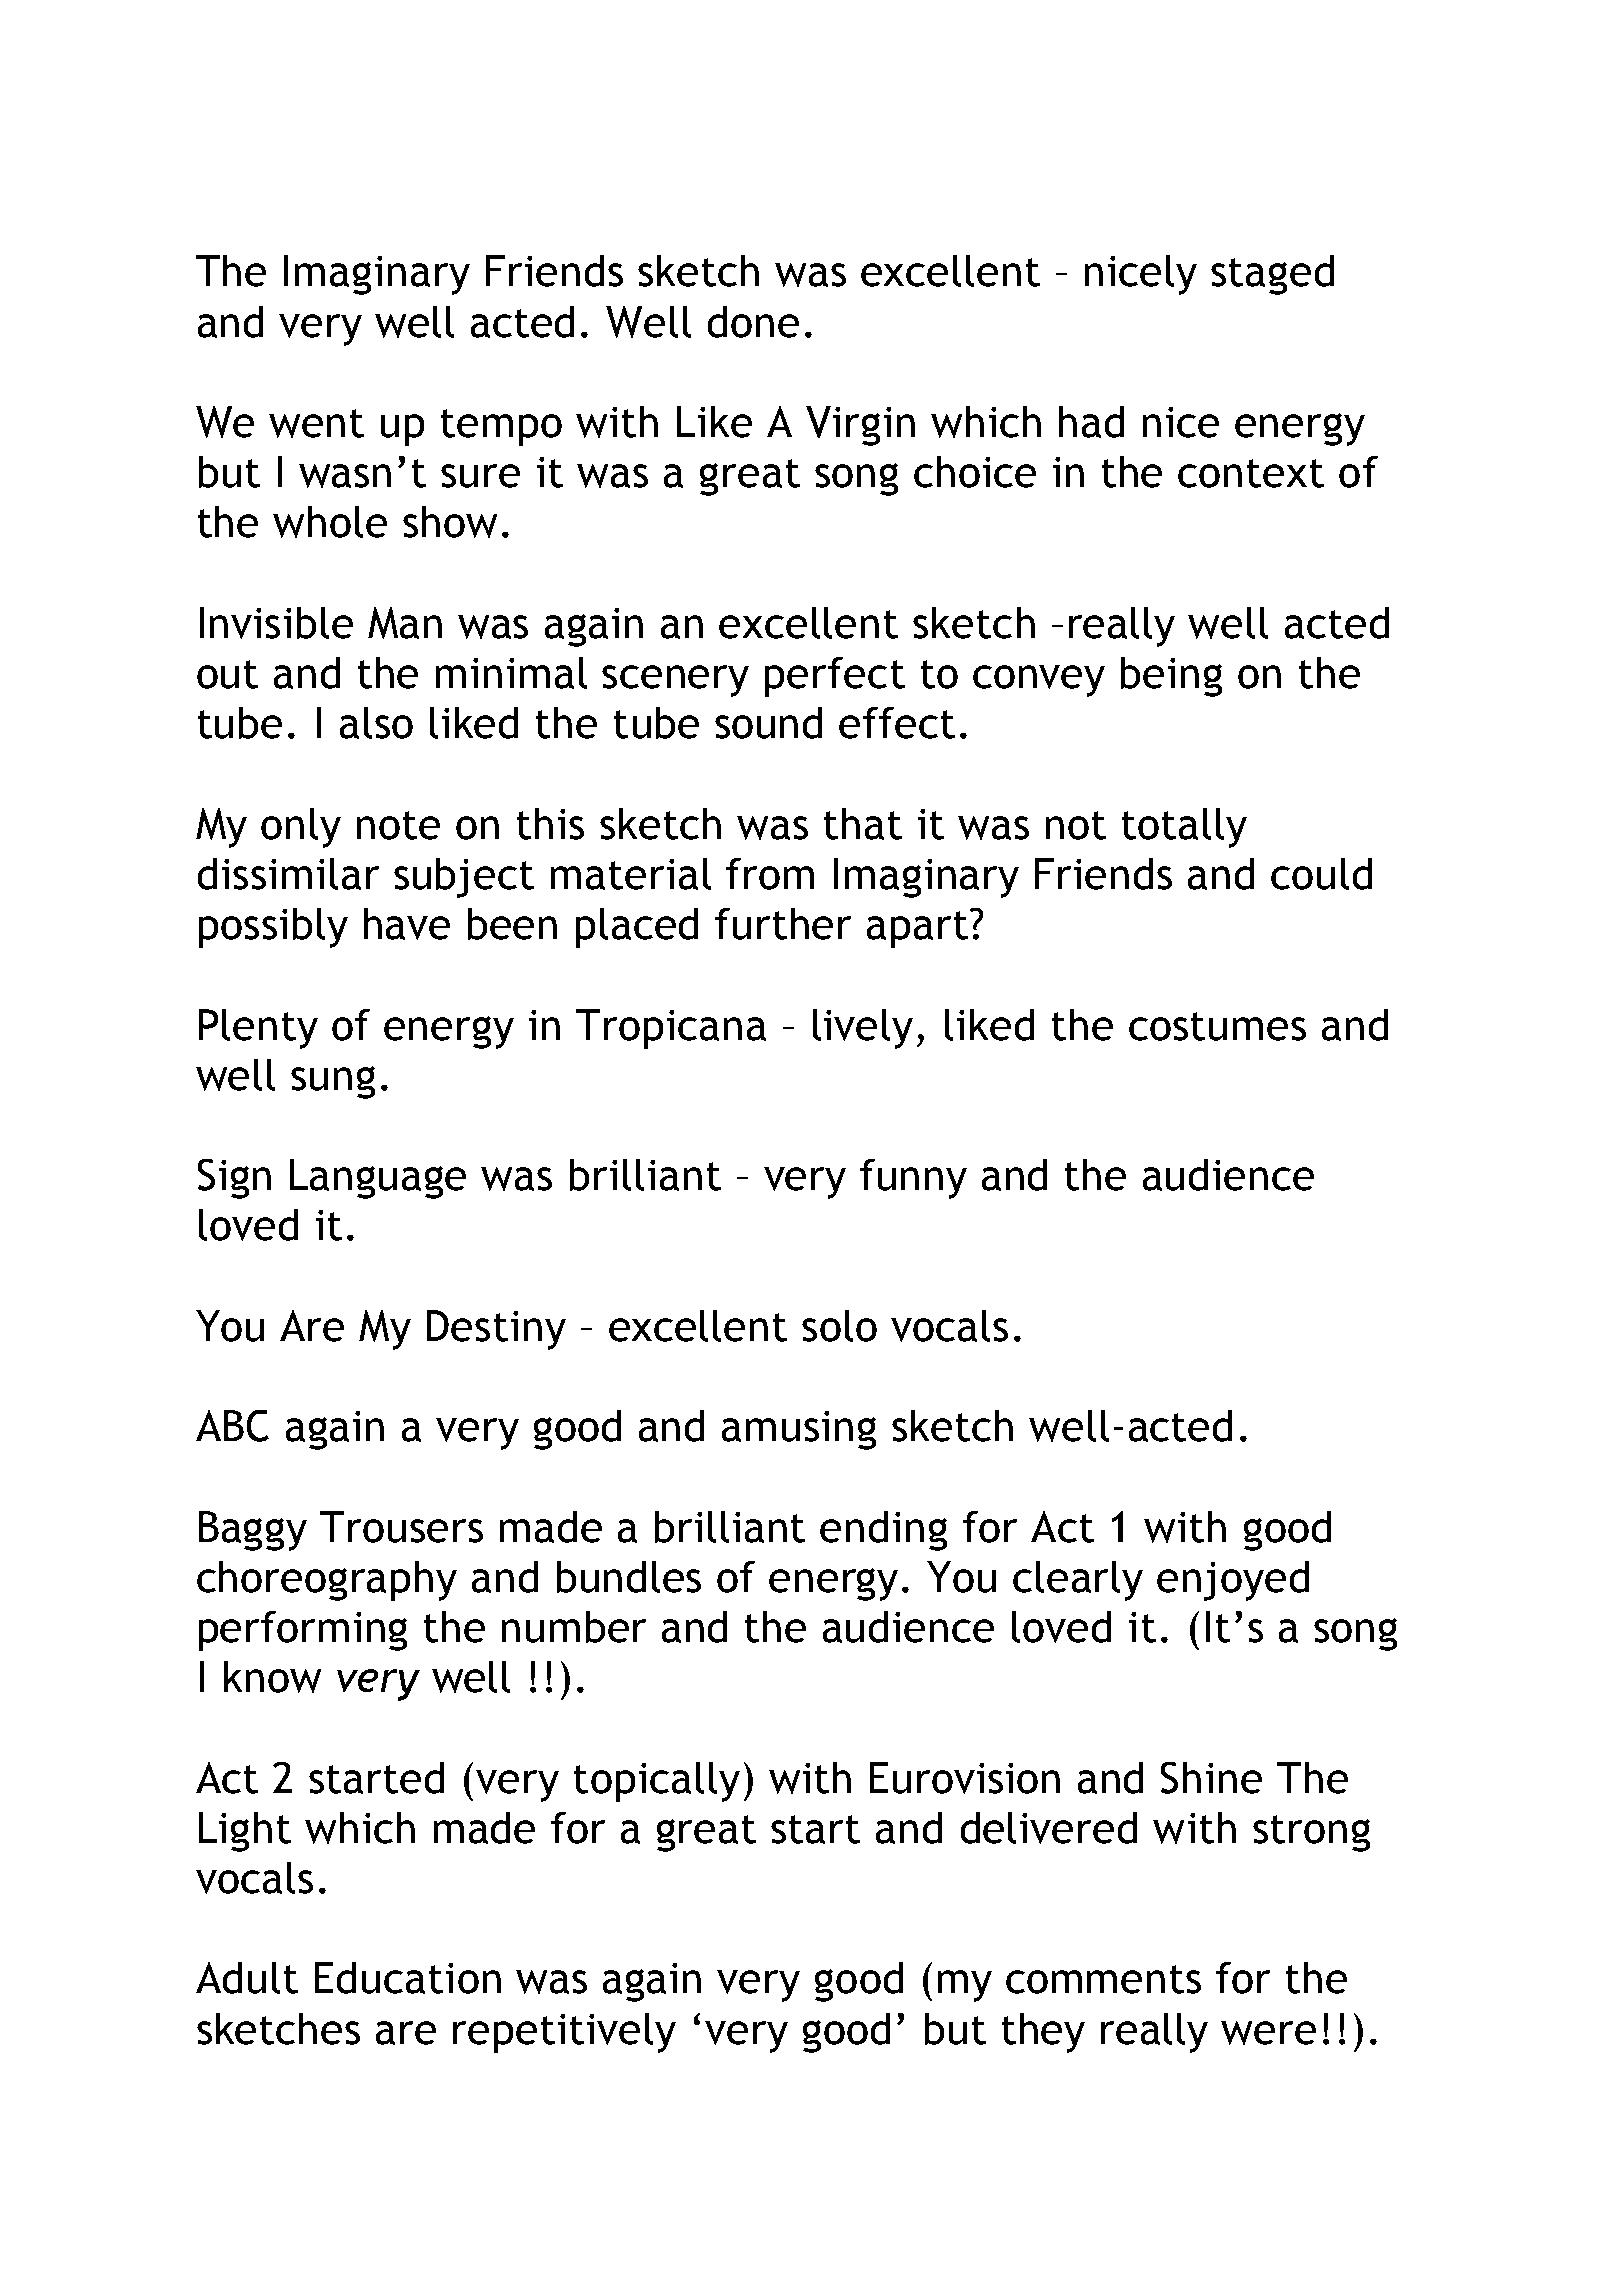  What do you see at coordinates (753, 322) in the document?
I see `done` at bounding box center [753, 322].
